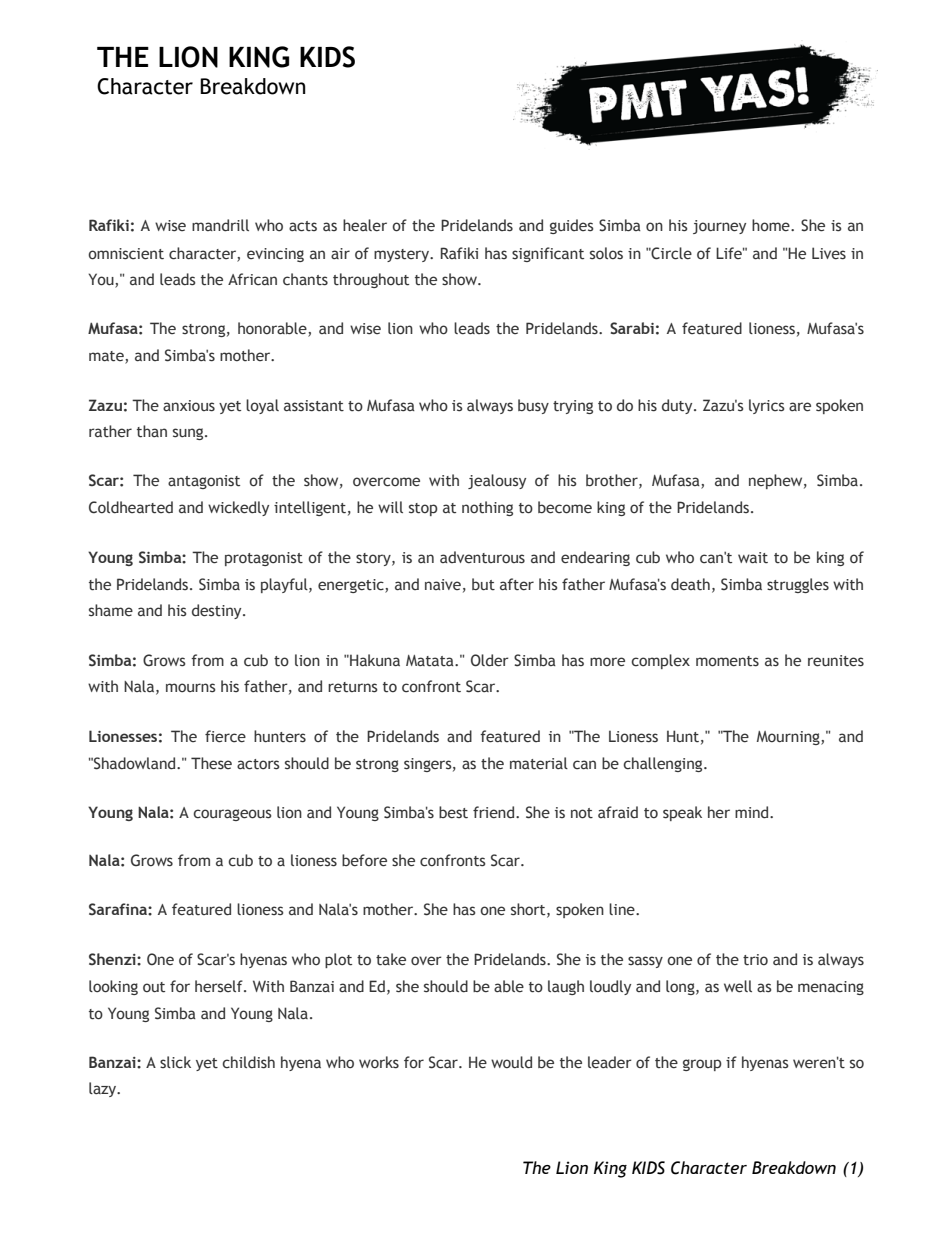 The image size is (952, 1233). I want to click on would, so click(511, 1062).
